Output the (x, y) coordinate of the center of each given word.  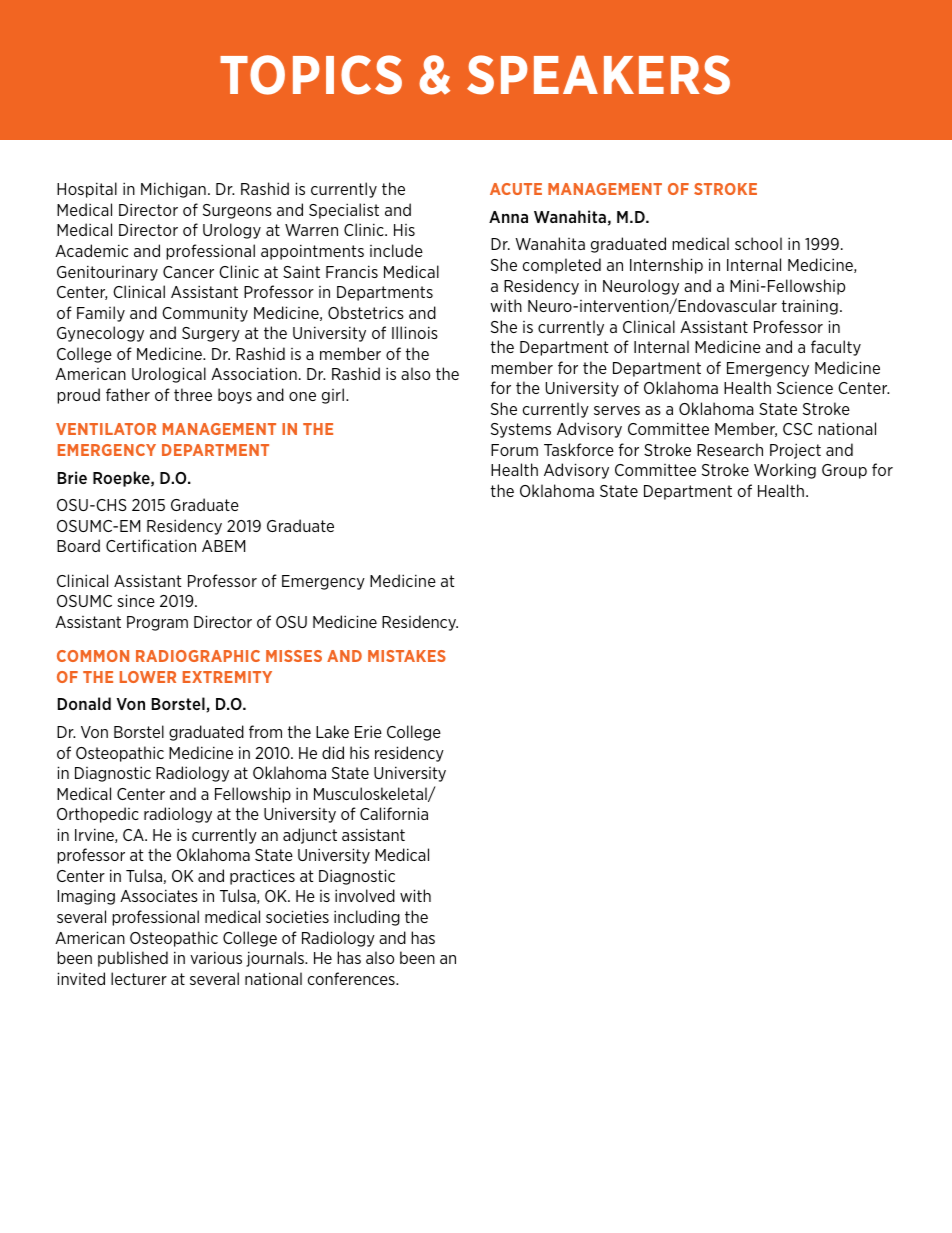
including (367, 918)
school (758, 243)
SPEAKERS (598, 75)
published (133, 959)
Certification (151, 545)
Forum (514, 450)
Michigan (173, 190)
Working (785, 471)
